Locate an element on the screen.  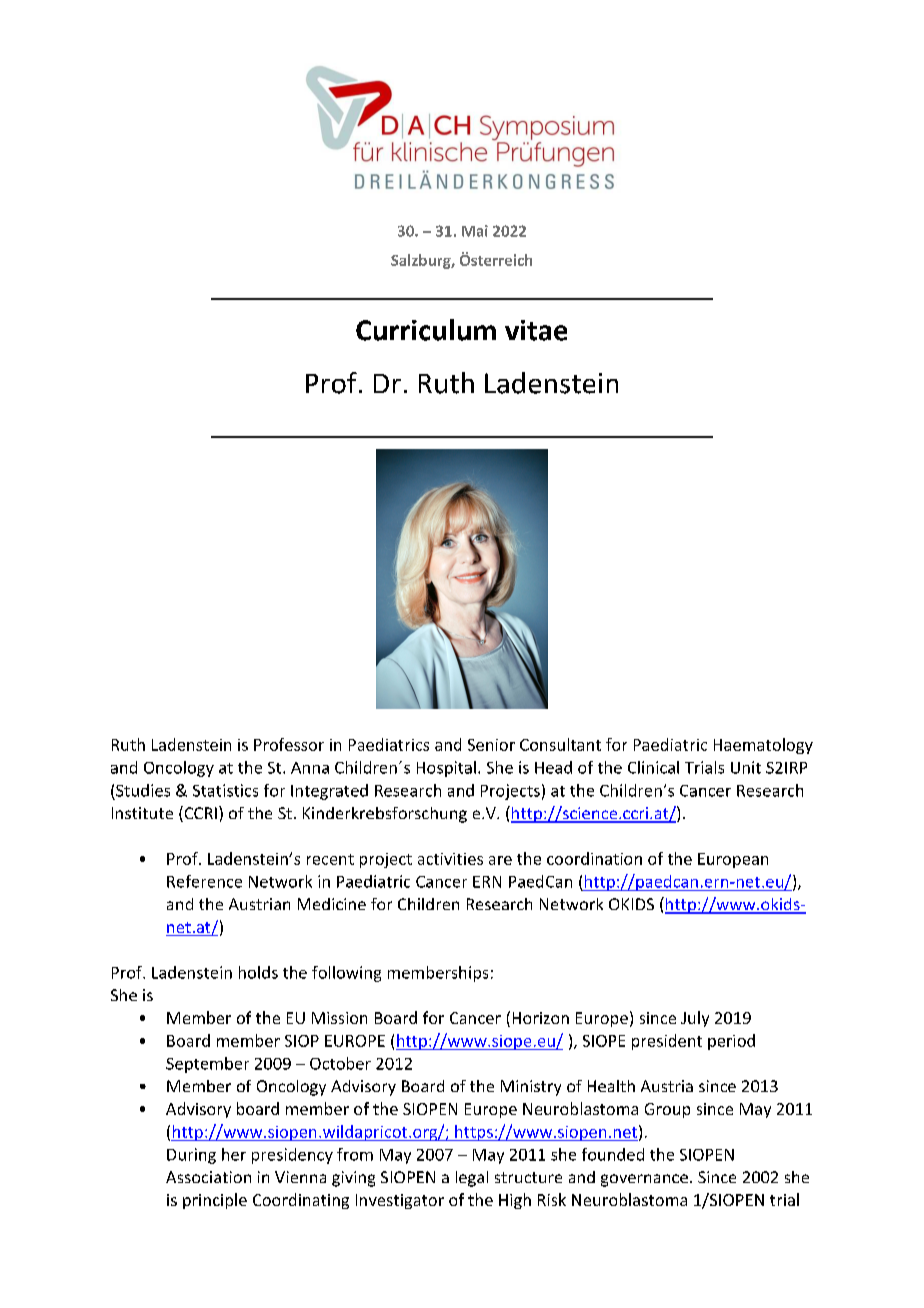
Association is located at coordinates (208, 1177).
